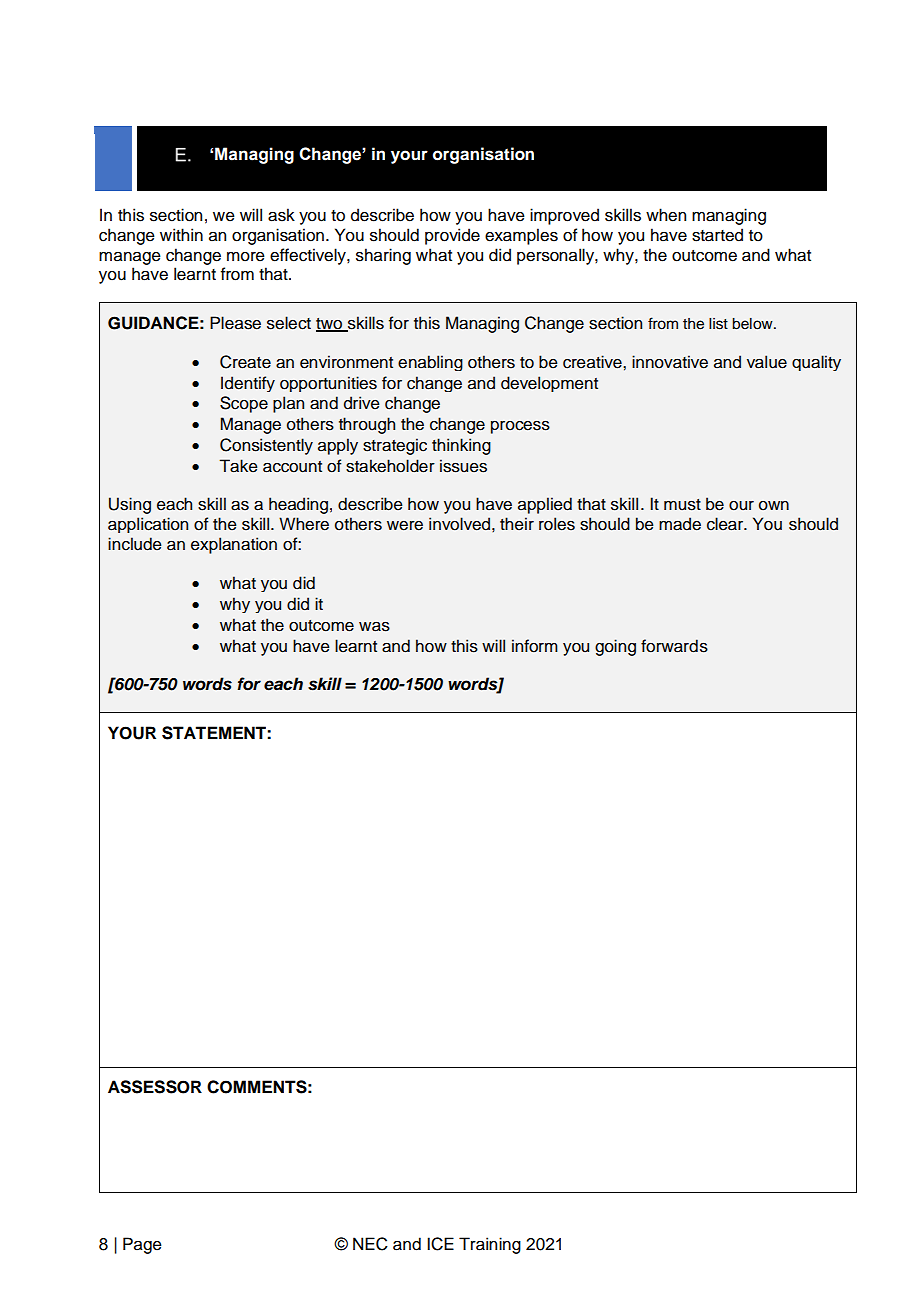 The image size is (924, 1308). I want to click on Training, so click(490, 1245).
